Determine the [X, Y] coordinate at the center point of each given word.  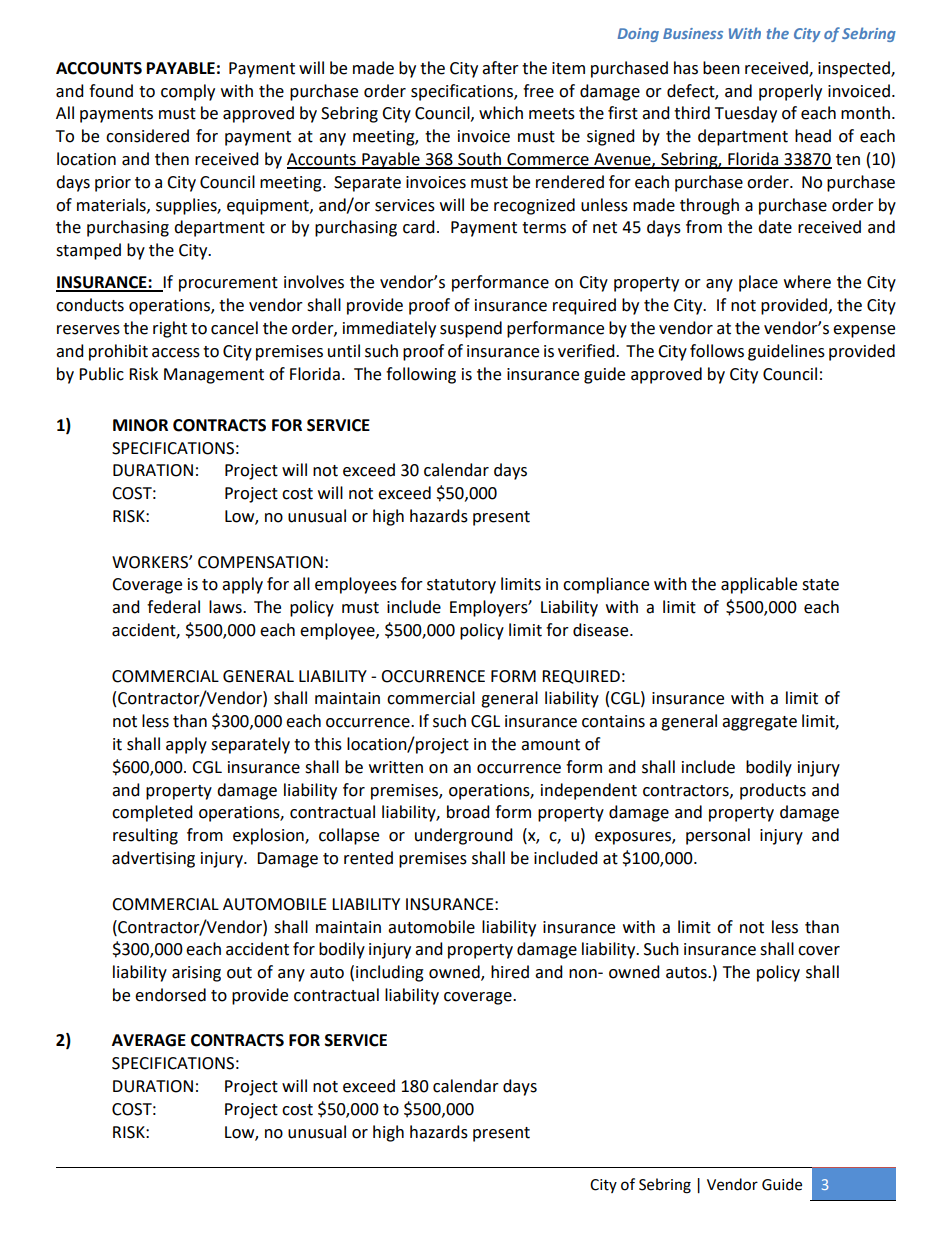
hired [510, 972]
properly [790, 92]
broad [468, 812]
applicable [759, 585]
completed [152, 813]
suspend [471, 329]
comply [188, 92]
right [170, 329]
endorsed [170, 995]
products [773, 791]
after [500, 68]
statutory [461, 586]
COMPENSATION [260, 562]
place [758, 283]
